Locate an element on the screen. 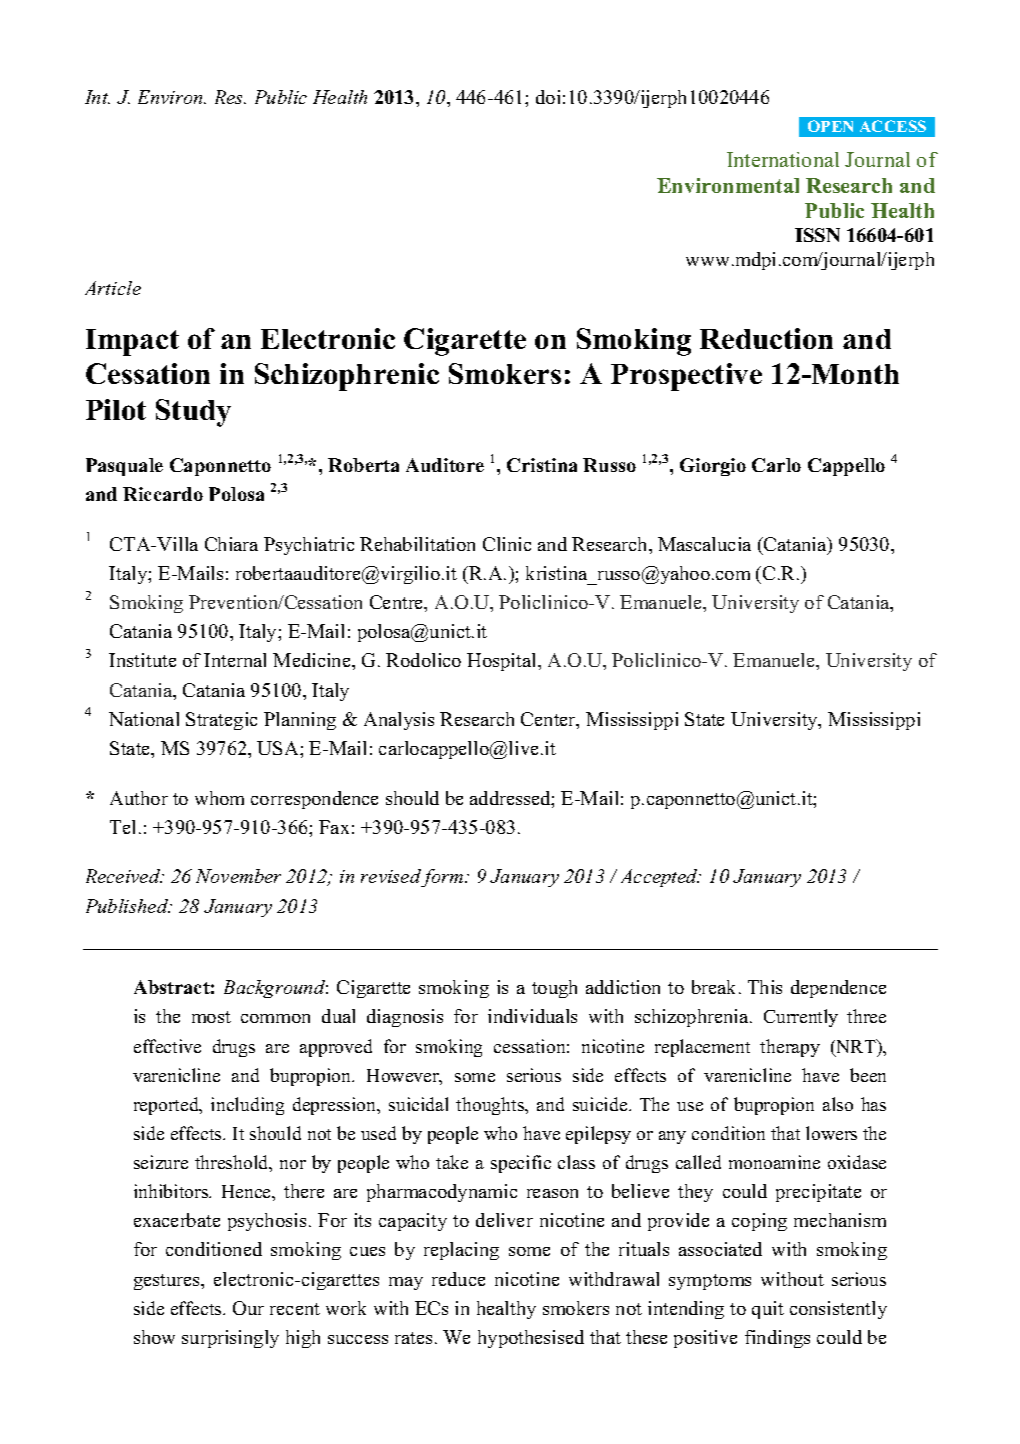  OPEN is located at coordinates (830, 126).
